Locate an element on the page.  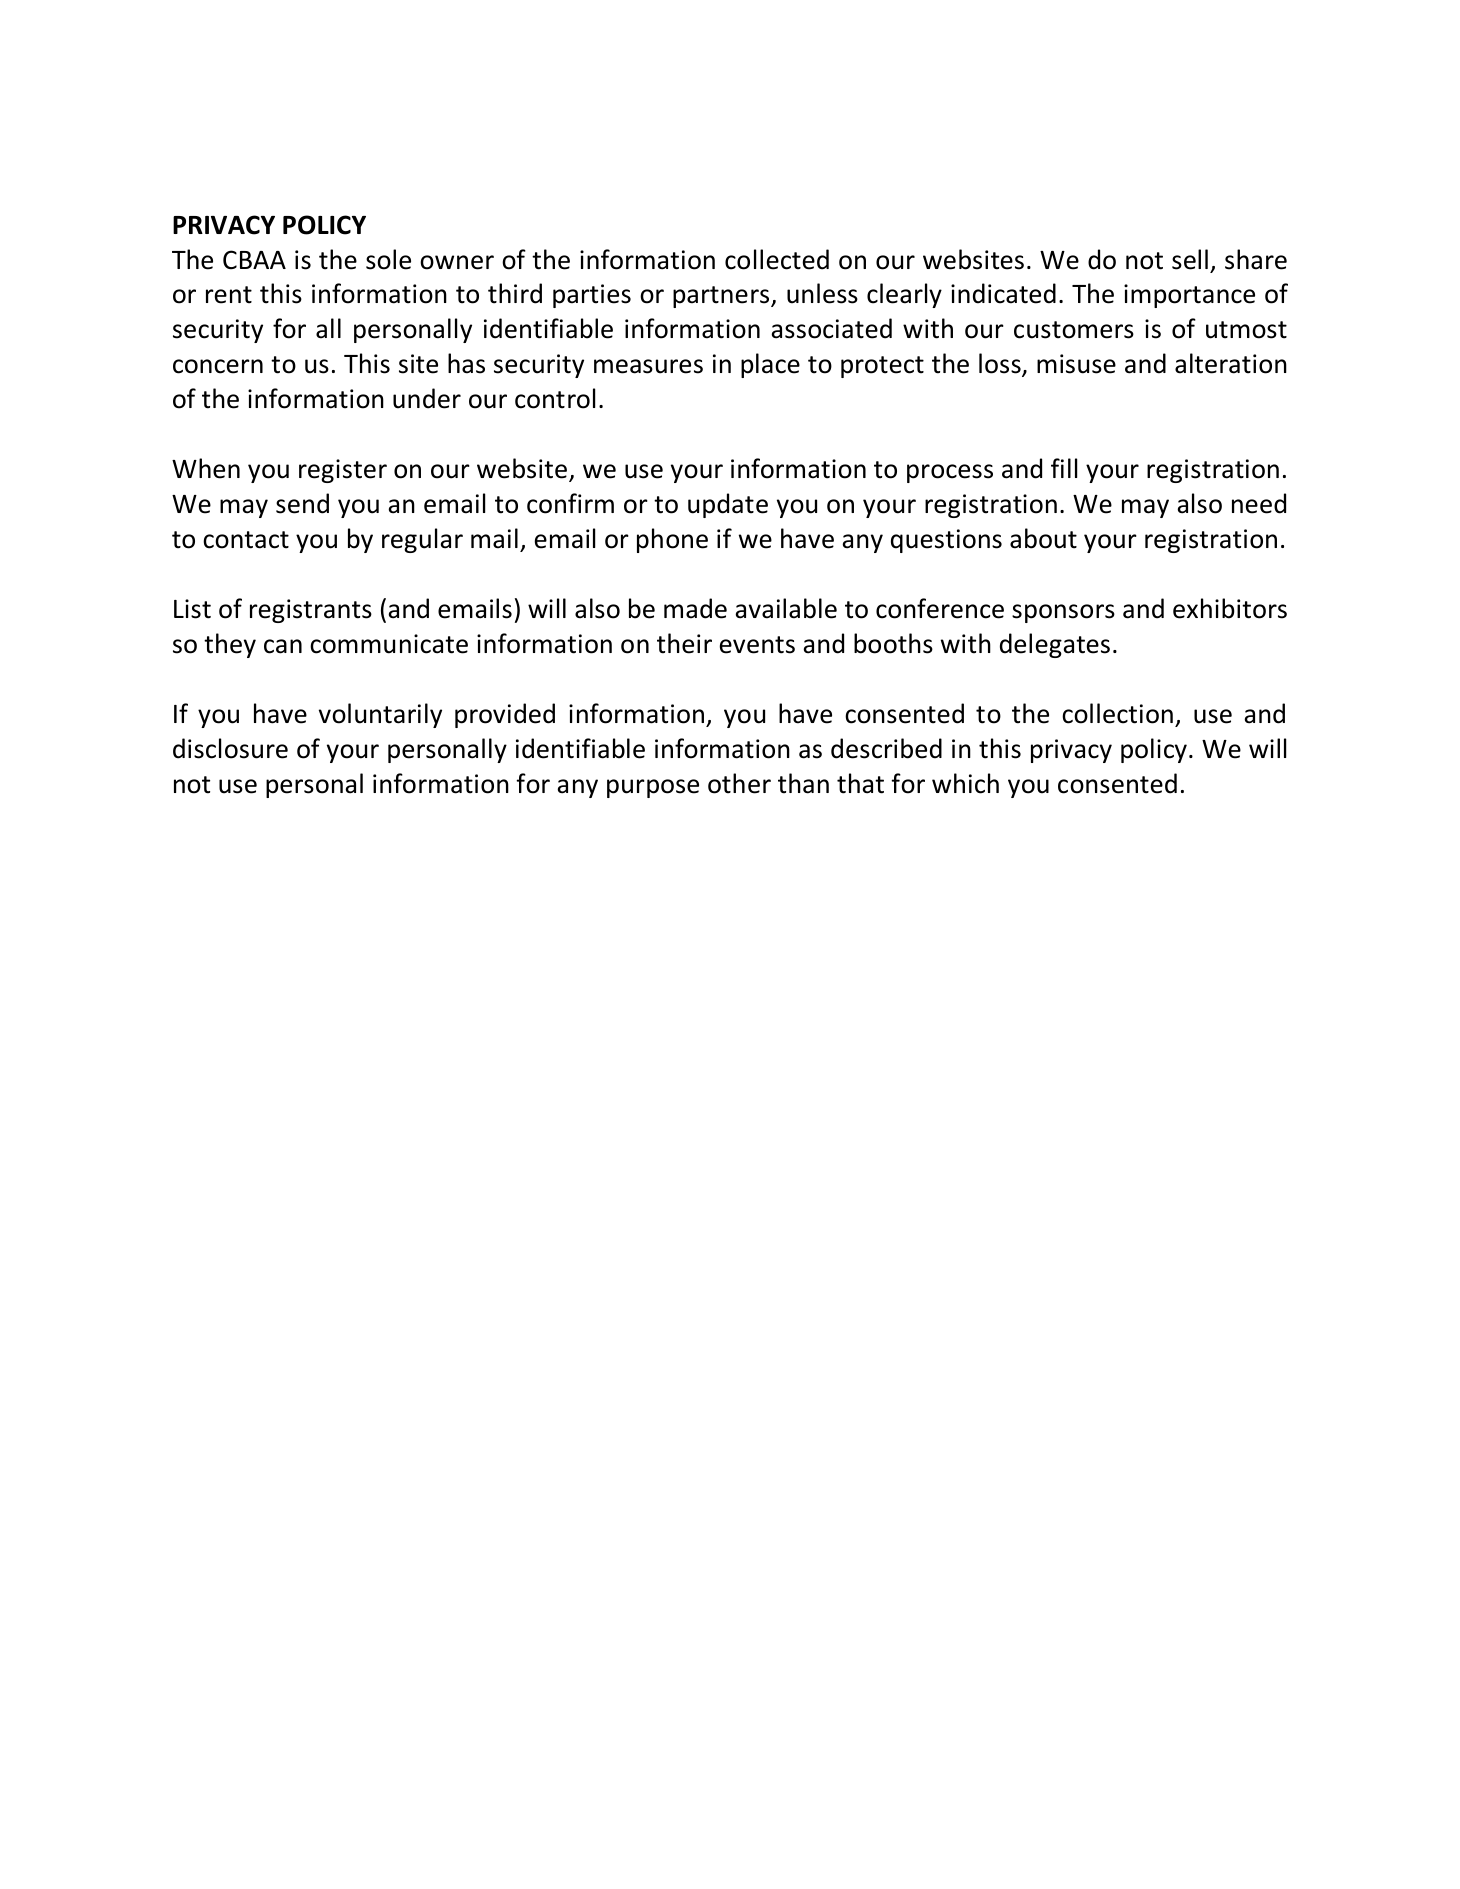
sole is located at coordinates (388, 259).
